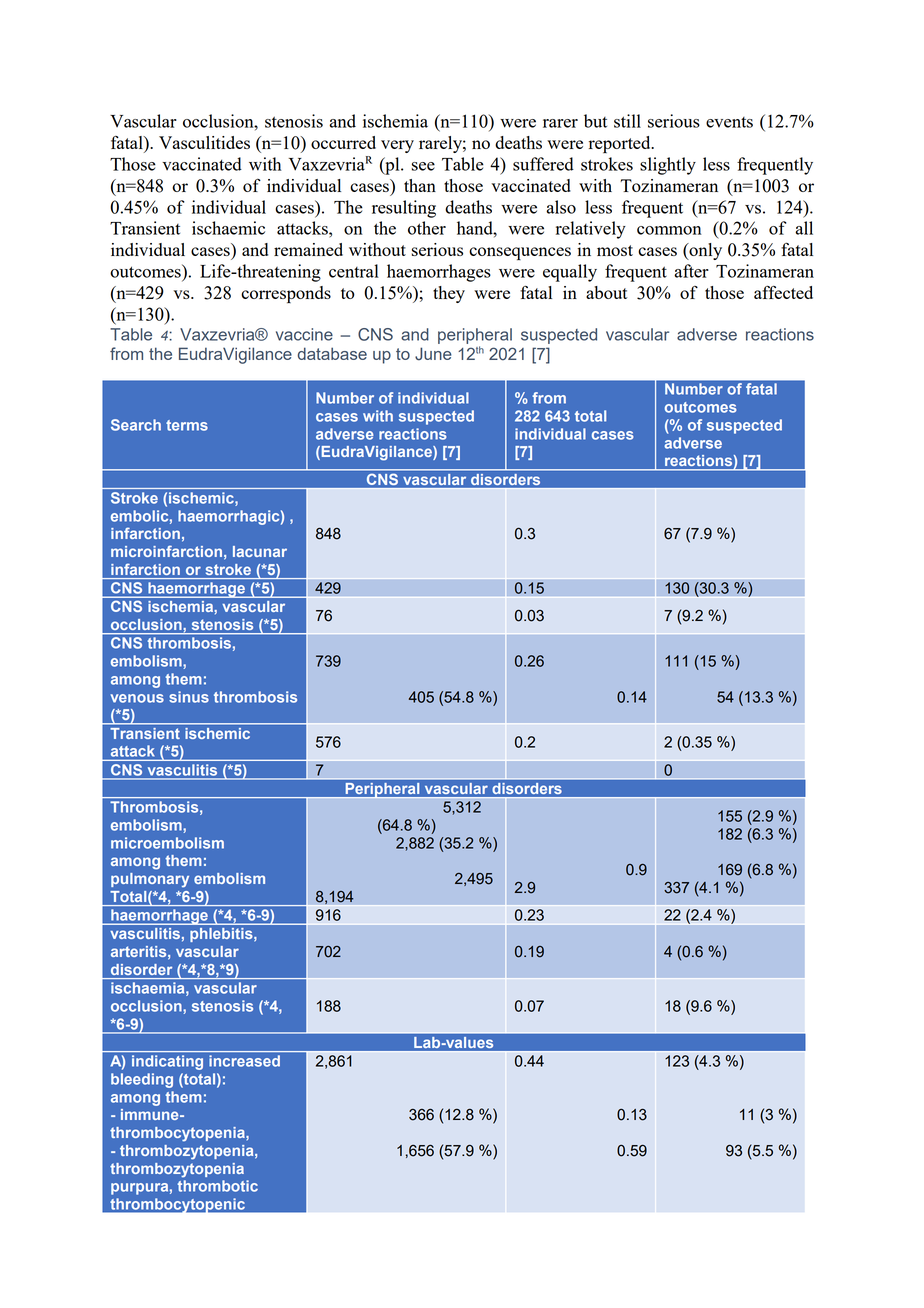 The image size is (924, 1308). I want to click on sinus, so click(189, 697).
